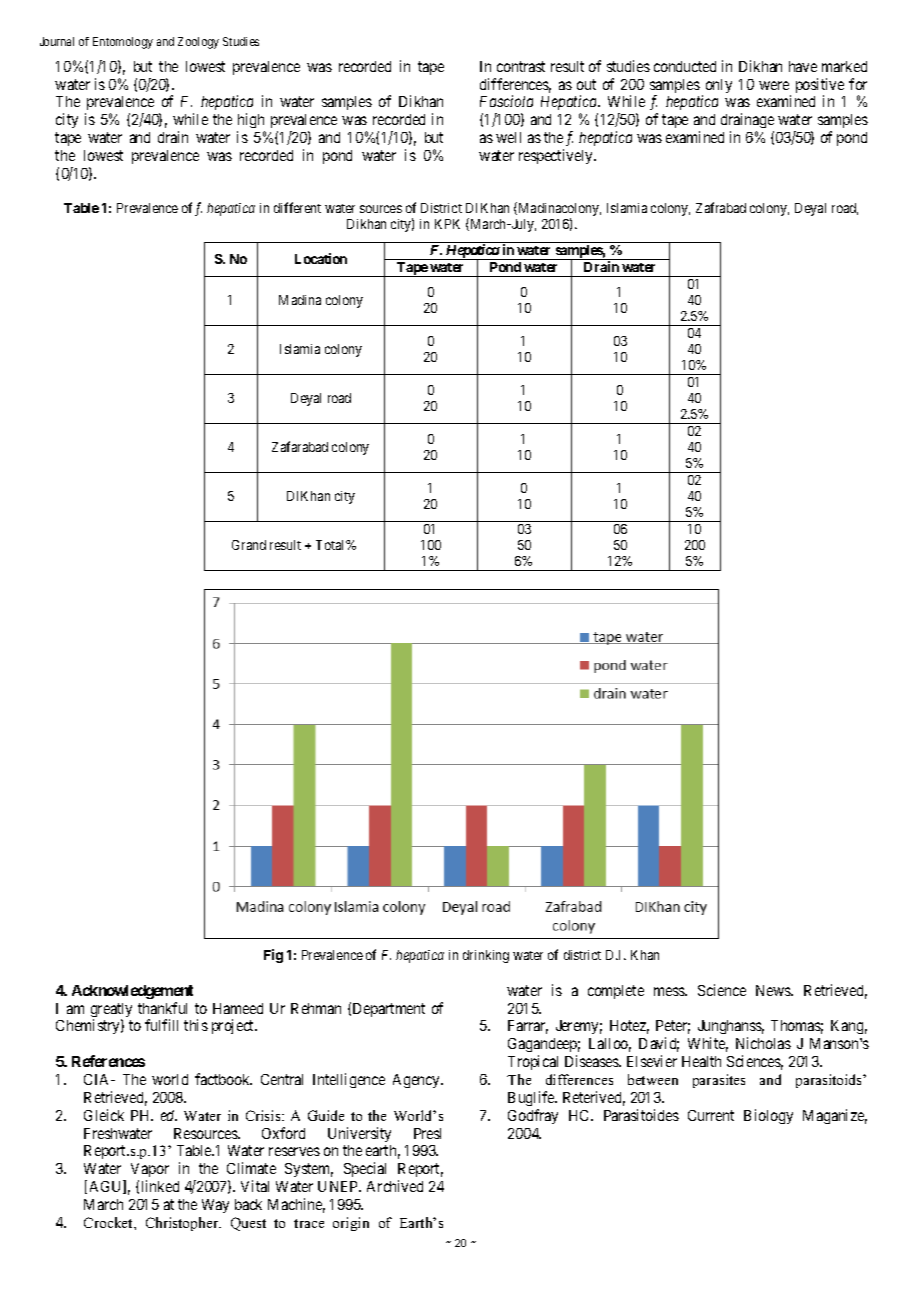  I want to click on Total, so click(331, 545).
